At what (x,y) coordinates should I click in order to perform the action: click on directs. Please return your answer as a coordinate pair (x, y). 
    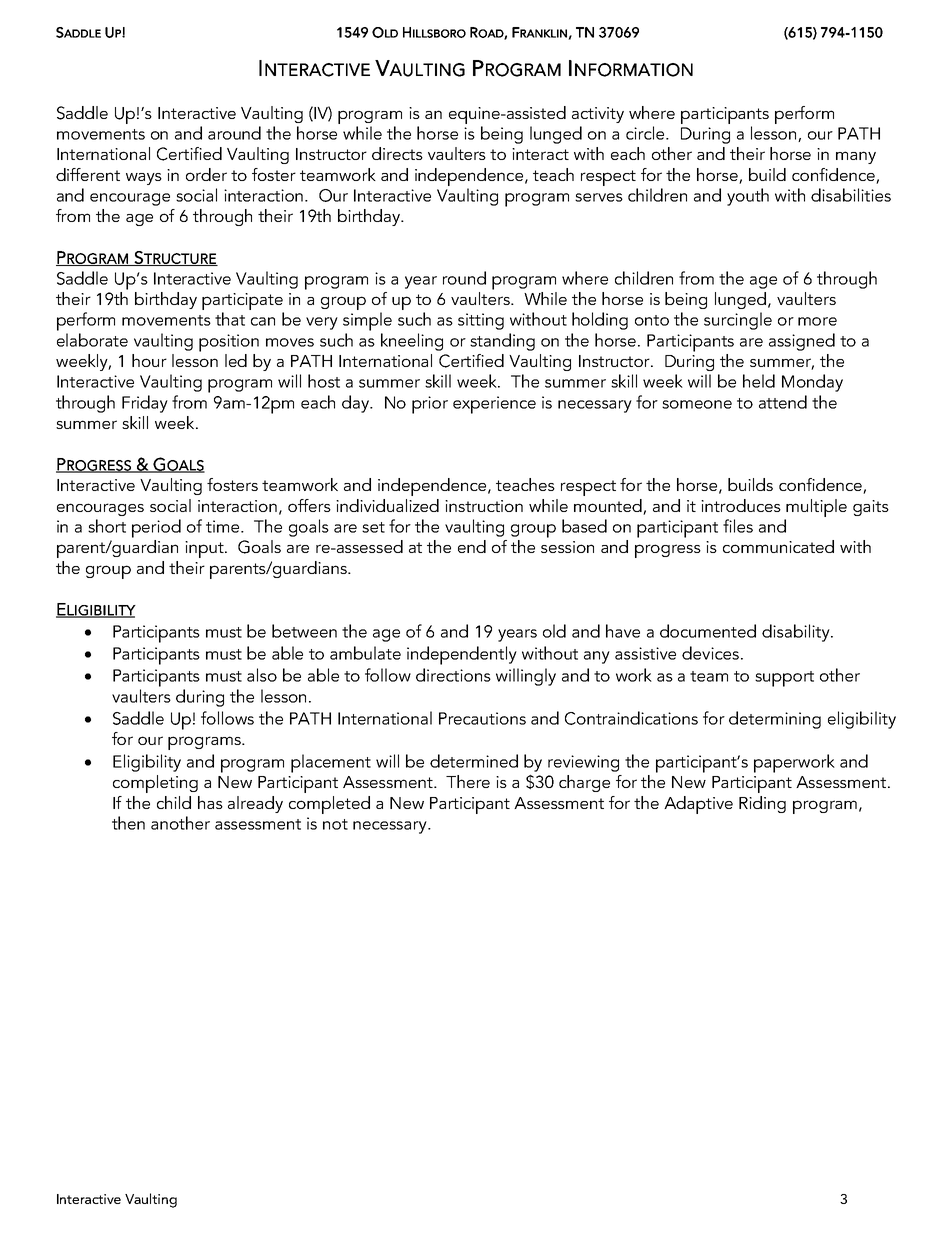
    Looking at the image, I should click on (397, 153).
